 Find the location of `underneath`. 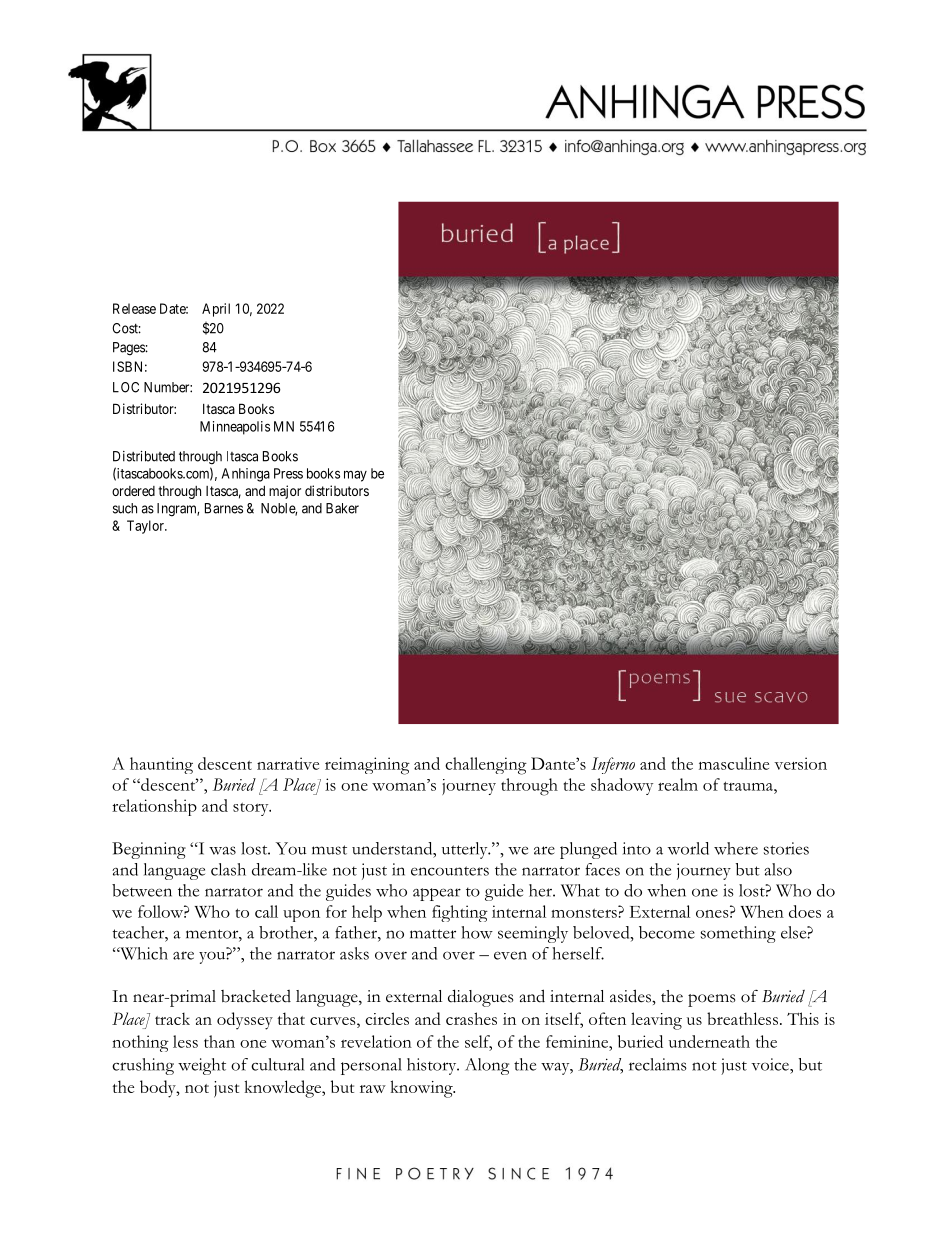

underneath is located at coordinates (709, 1041).
